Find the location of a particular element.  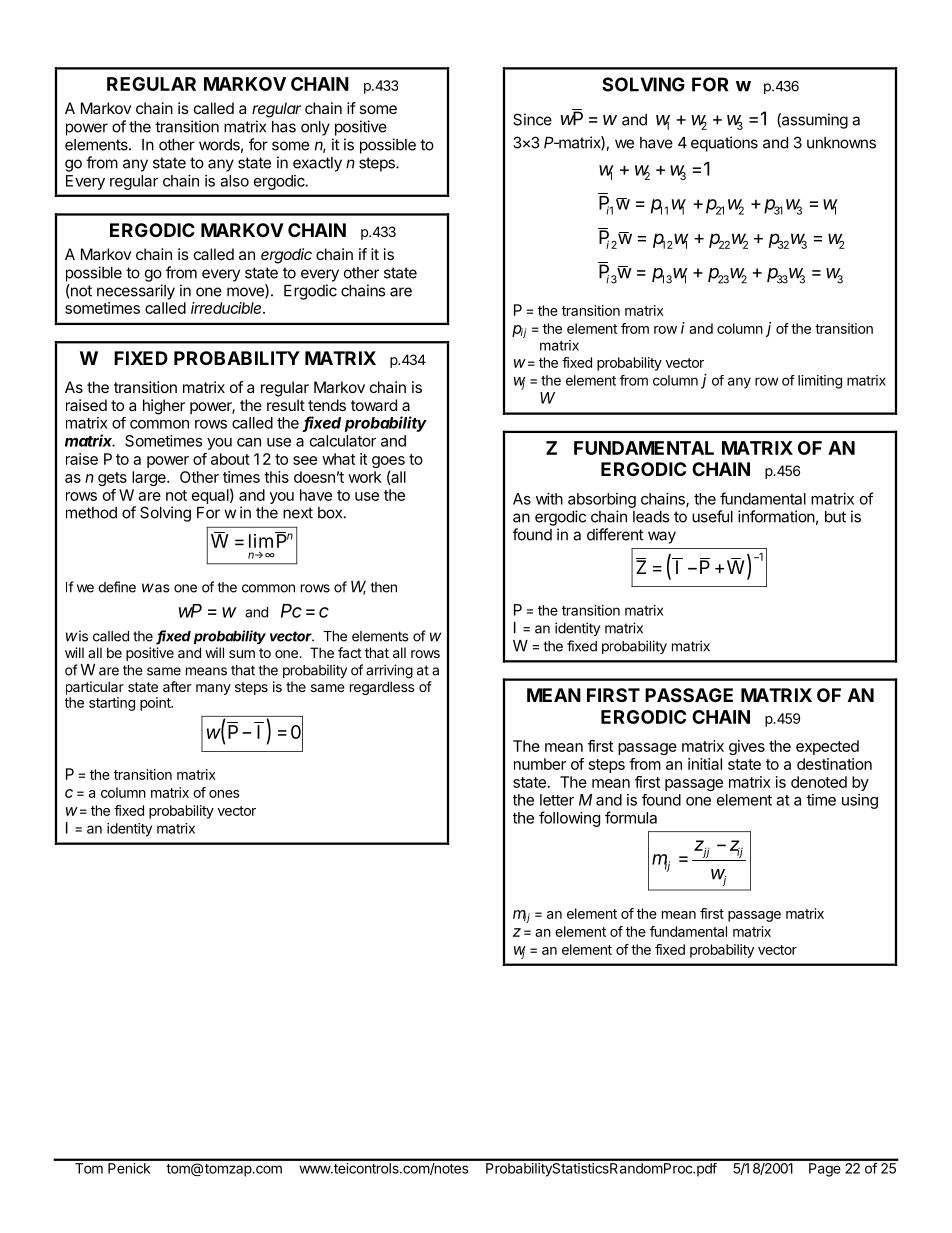

useful is located at coordinates (712, 516).
